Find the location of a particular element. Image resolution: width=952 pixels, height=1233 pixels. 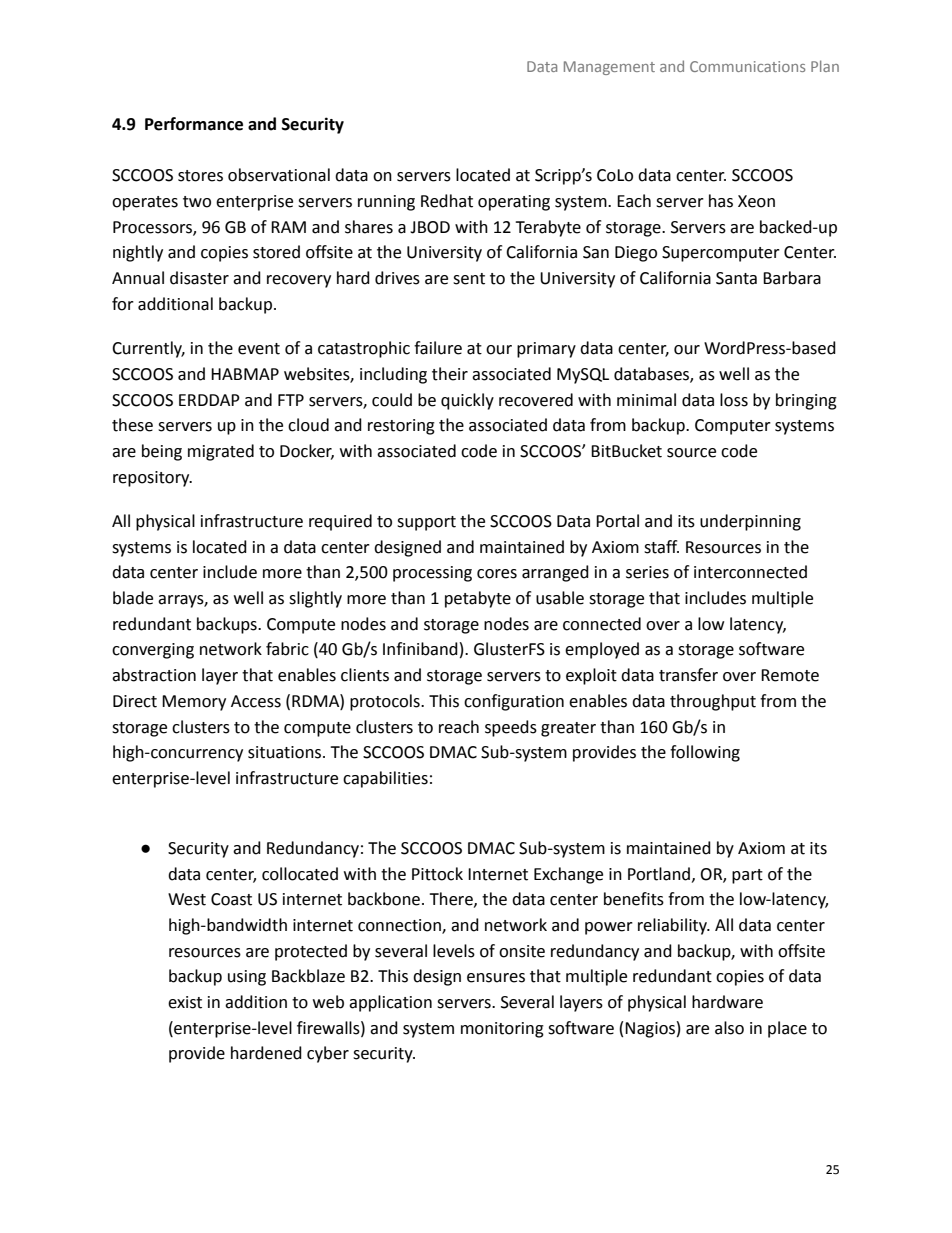

Communications is located at coordinates (747, 66).
